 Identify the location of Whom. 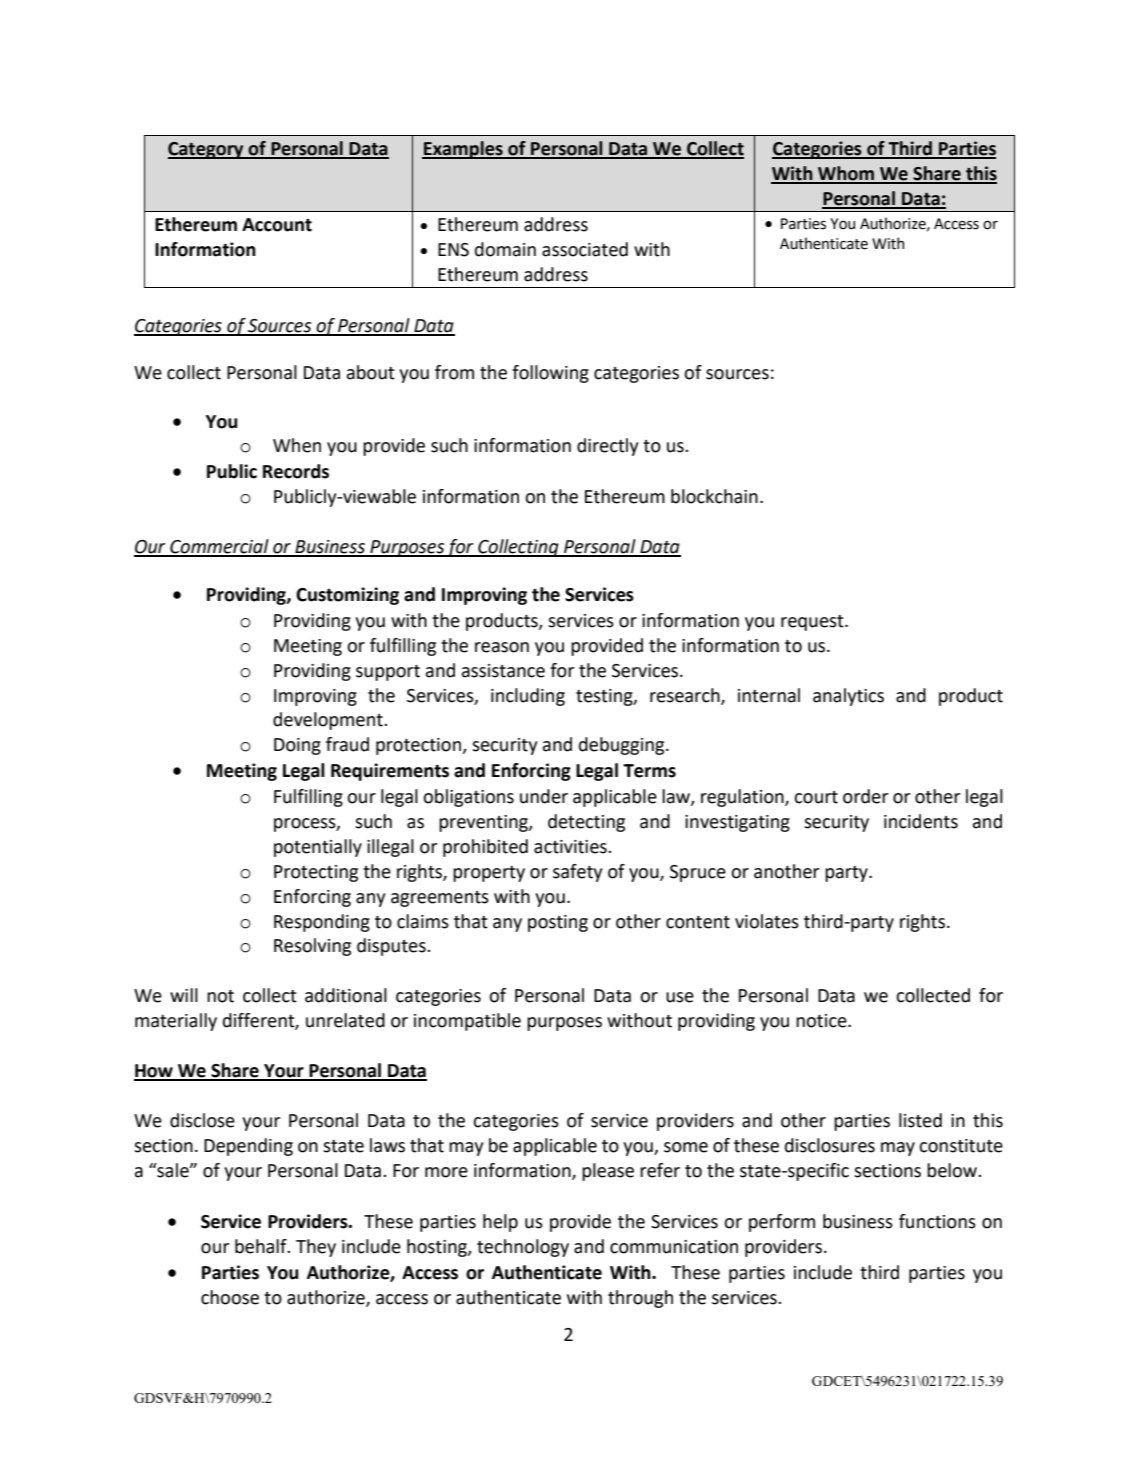
(846, 174).
